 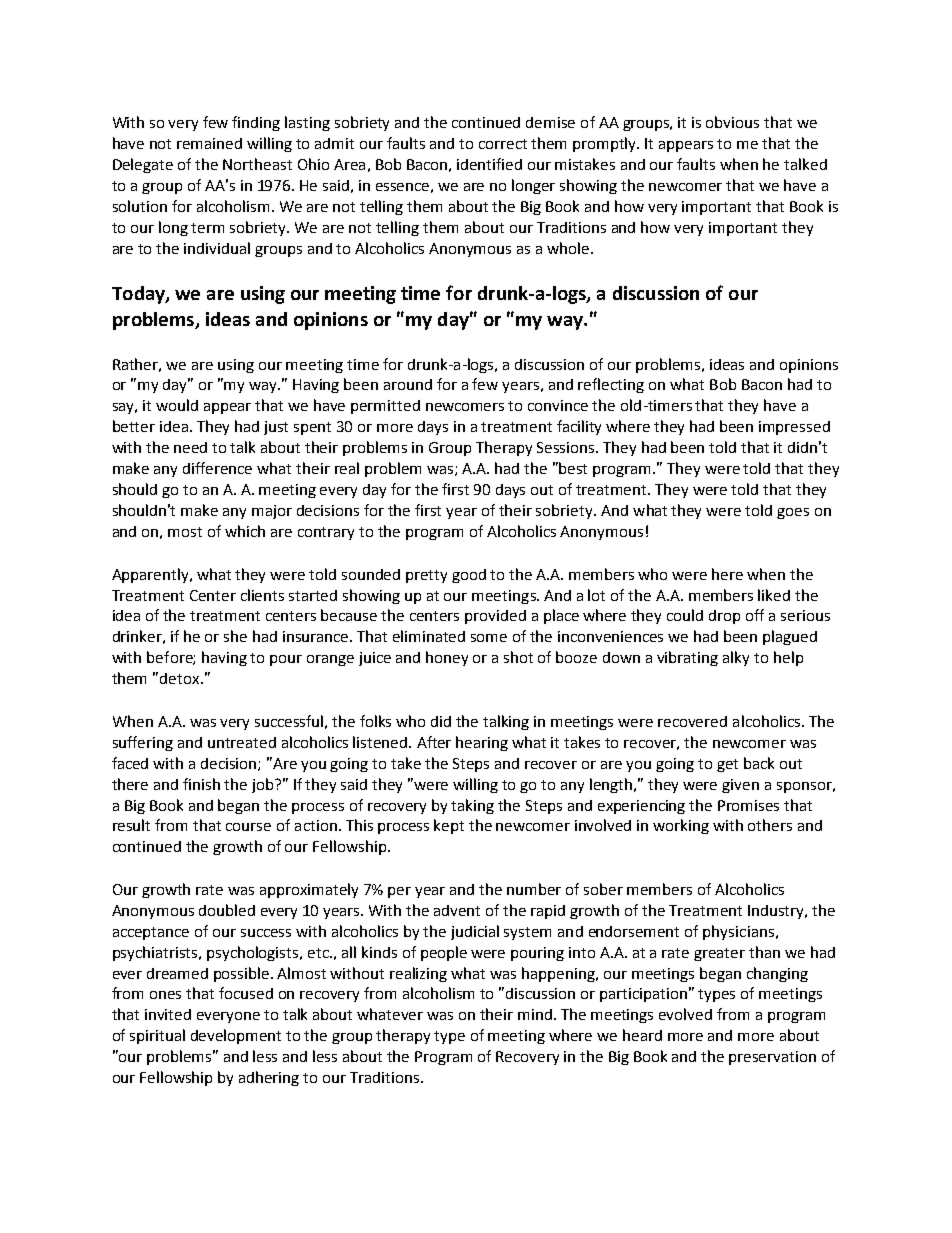 What do you see at coordinates (482, 743) in the image?
I see `hearing` at bounding box center [482, 743].
